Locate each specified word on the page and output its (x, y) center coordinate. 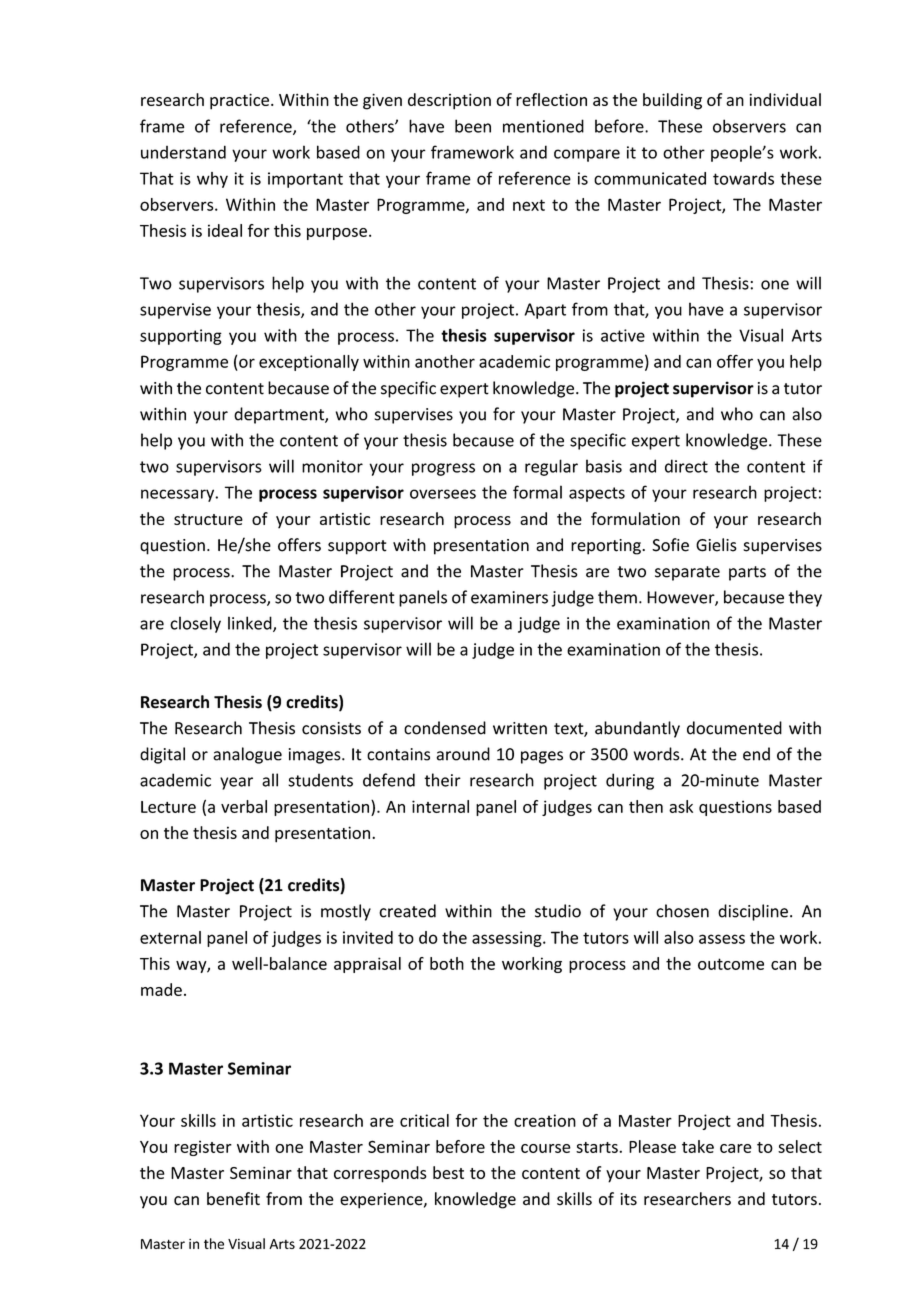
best (448, 1172)
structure (208, 519)
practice (239, 101)
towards (743, 178)
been (473, 126)
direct (686, 466)
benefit (233, 1199)
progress (443, 469)
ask (681, 806)
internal (440, 806)
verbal (244, 806)
